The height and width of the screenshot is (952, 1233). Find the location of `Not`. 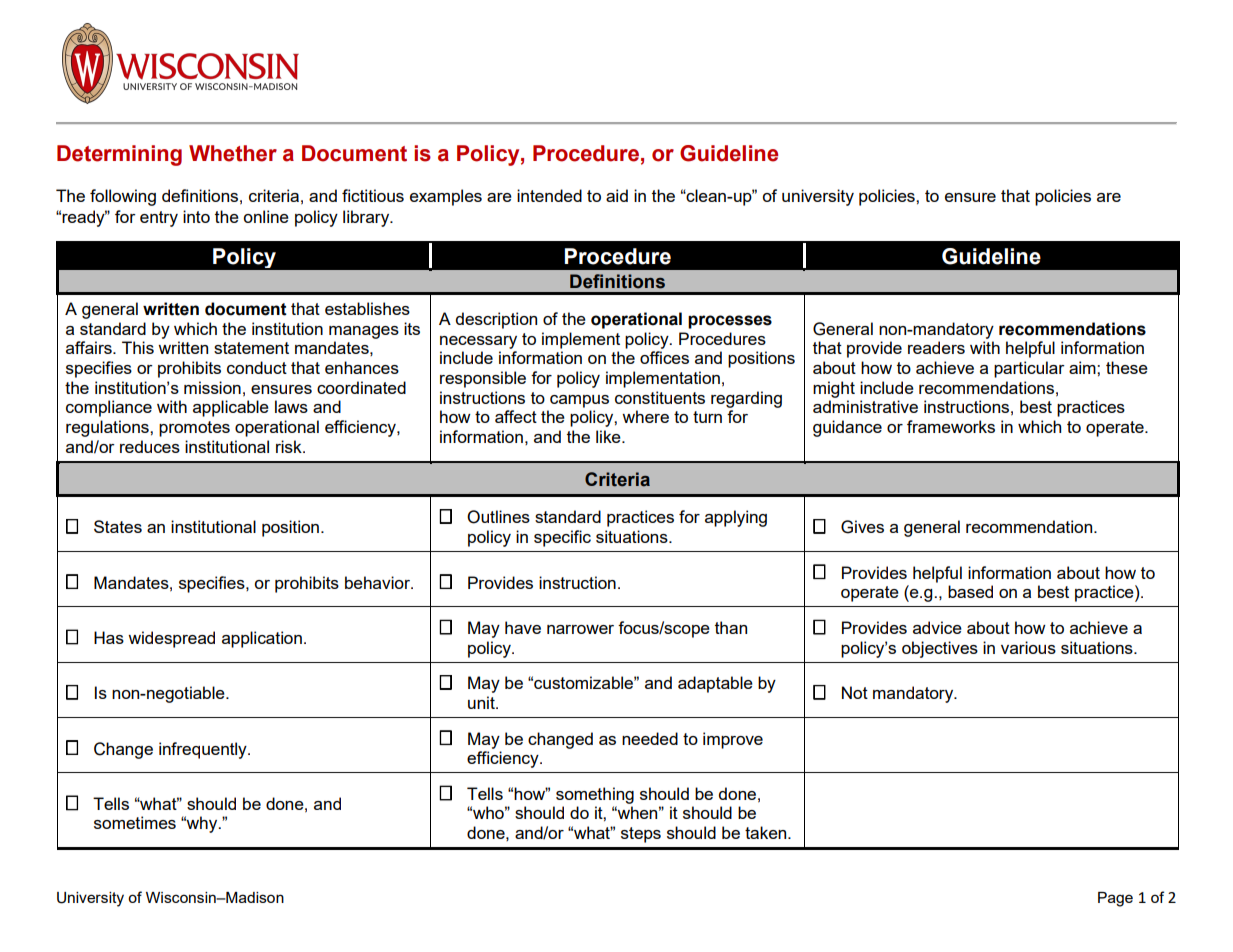

Not is located at coordinates (855, 692).
